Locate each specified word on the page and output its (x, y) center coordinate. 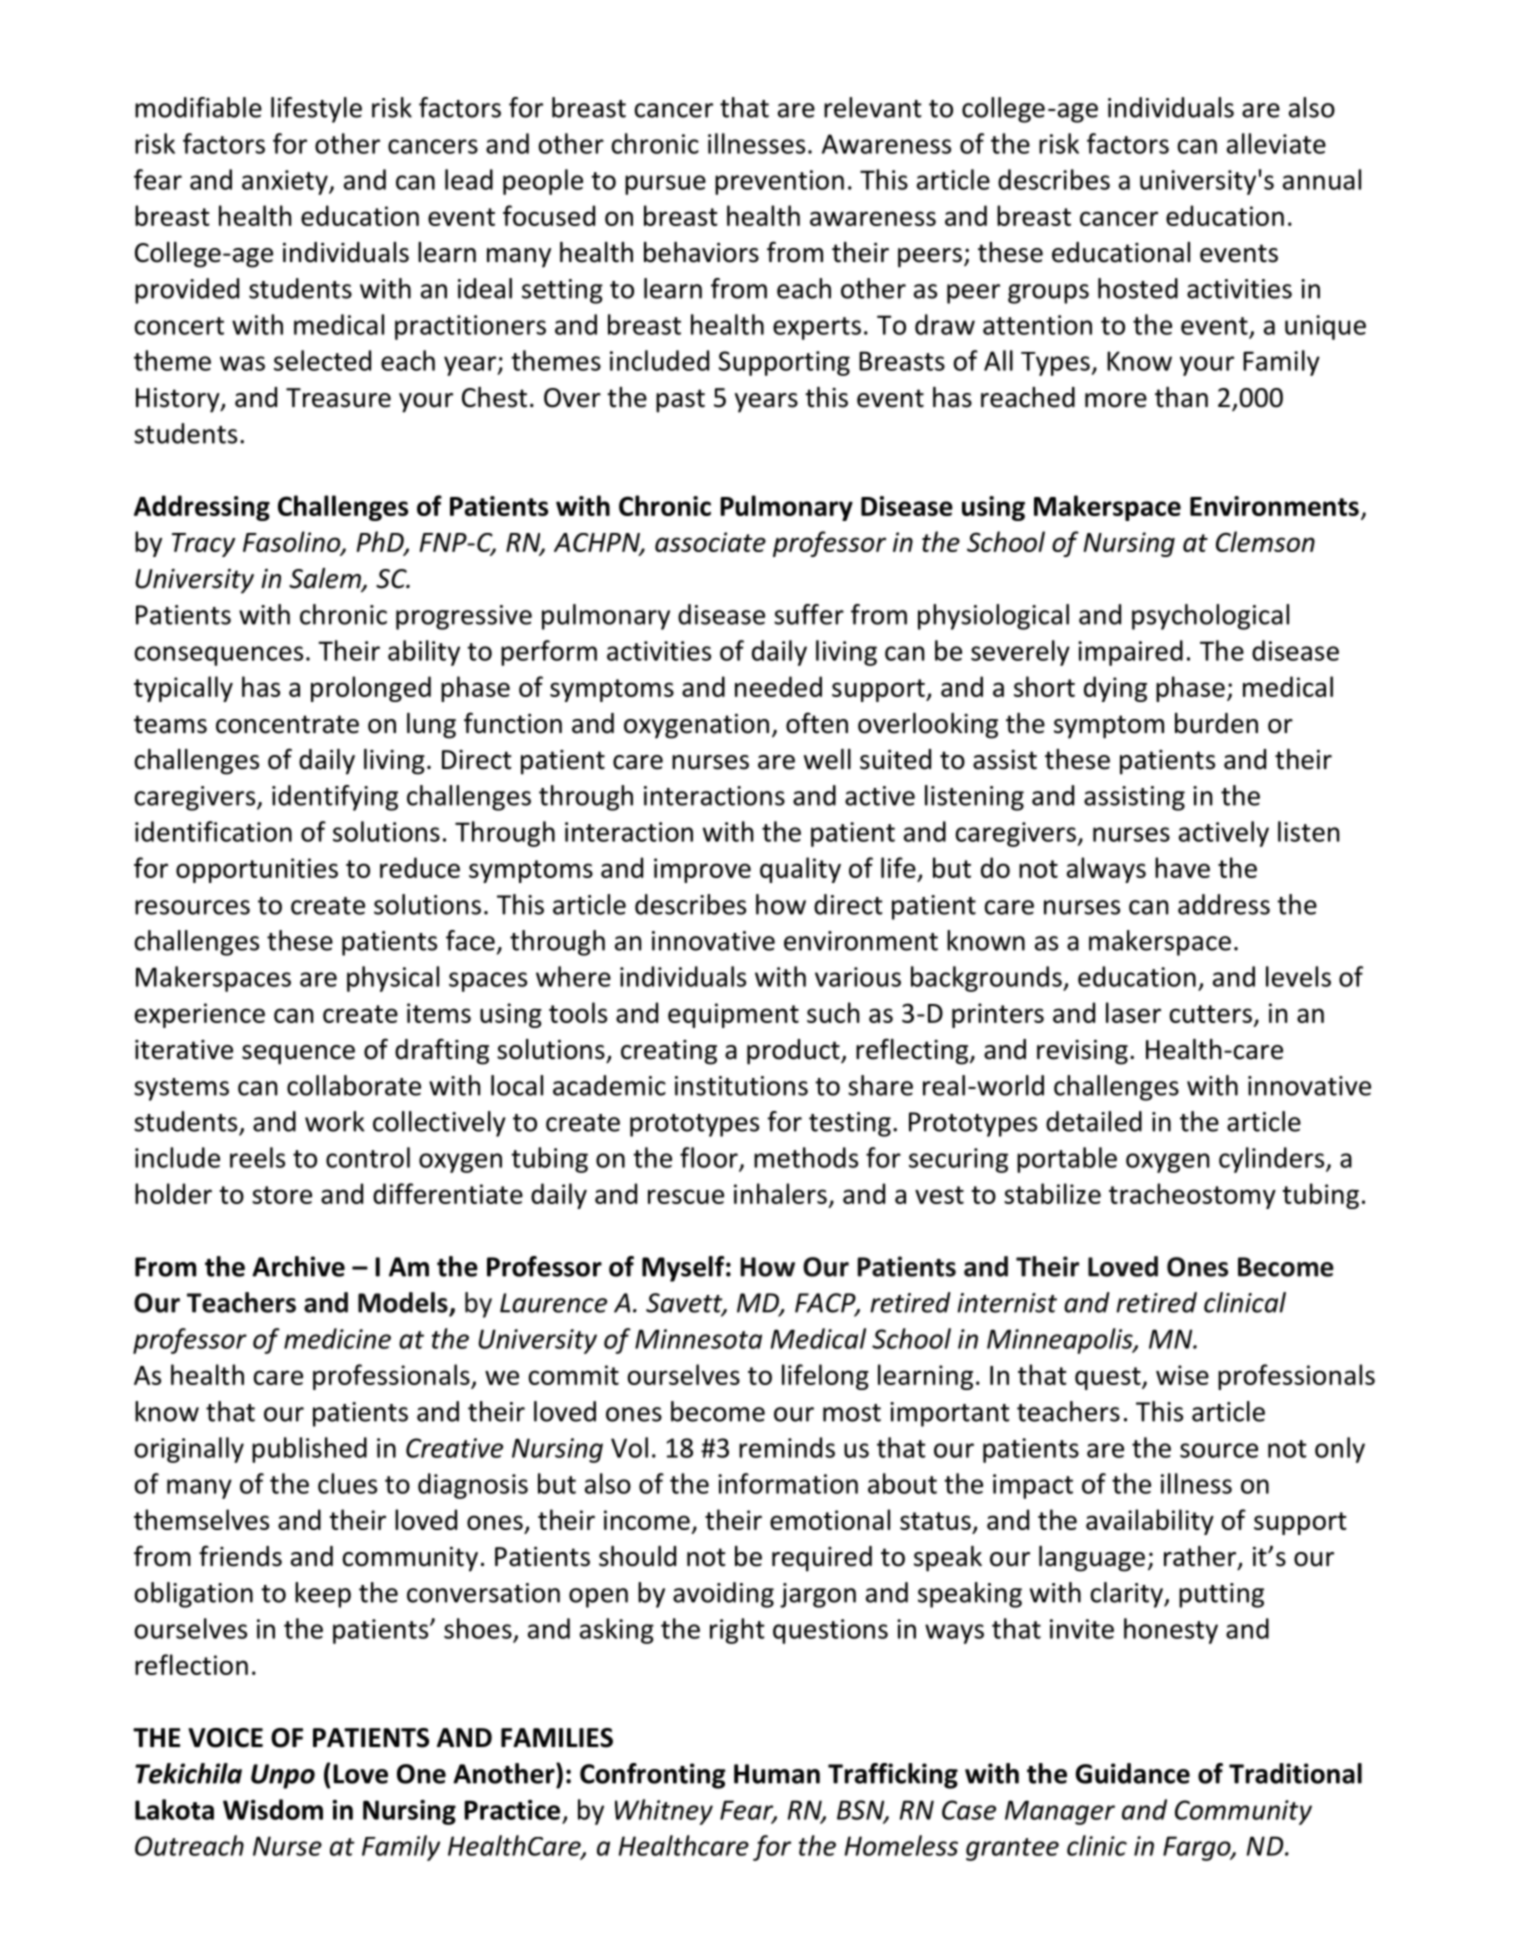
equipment (733, 1015)
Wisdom (273, 1809)
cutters (1211, 1014)
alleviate (1276, 143)
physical (393, 979)
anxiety (286, 182)
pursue (665, 185)
